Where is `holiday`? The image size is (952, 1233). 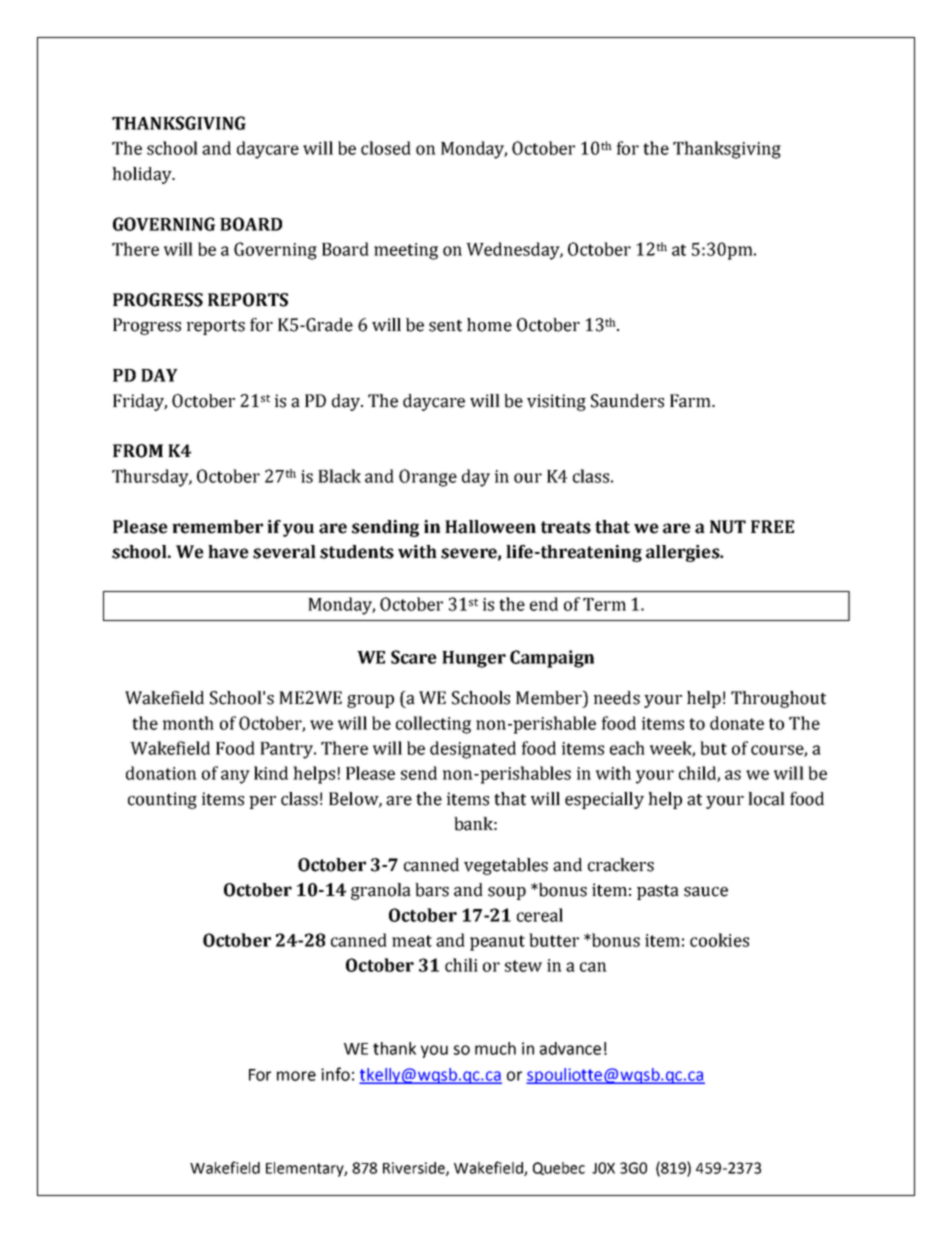
holiday is located at coordinates (143, 175).
